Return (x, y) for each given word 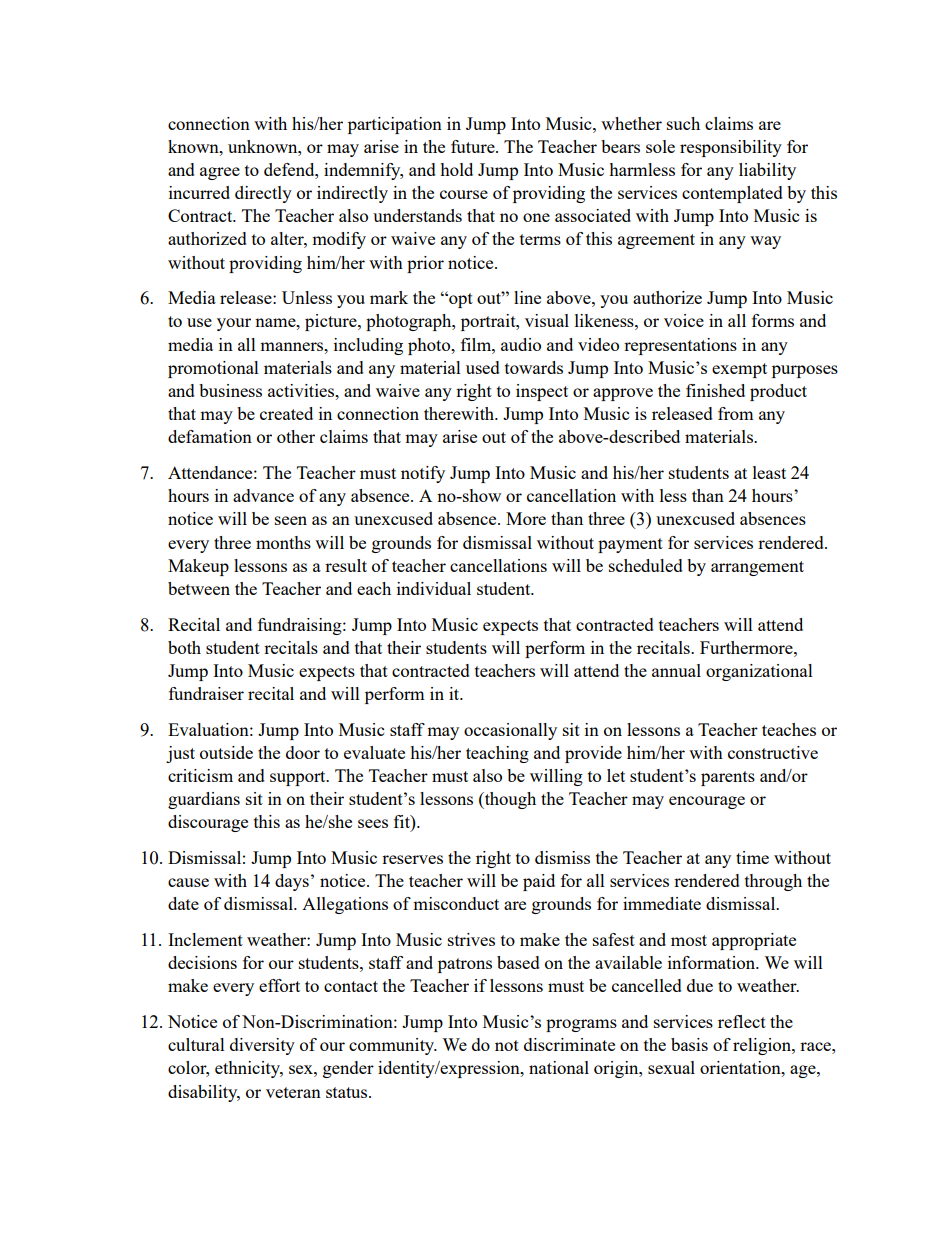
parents (728, 778)
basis (689, 1044)
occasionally (510, 731)
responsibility (731, 148)
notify (423, 474)
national (559, 1067)
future (474, 146)
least (769, 472)
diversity (262, 1046)
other (296, 436)
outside (226, 752)
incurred (199, 192)
